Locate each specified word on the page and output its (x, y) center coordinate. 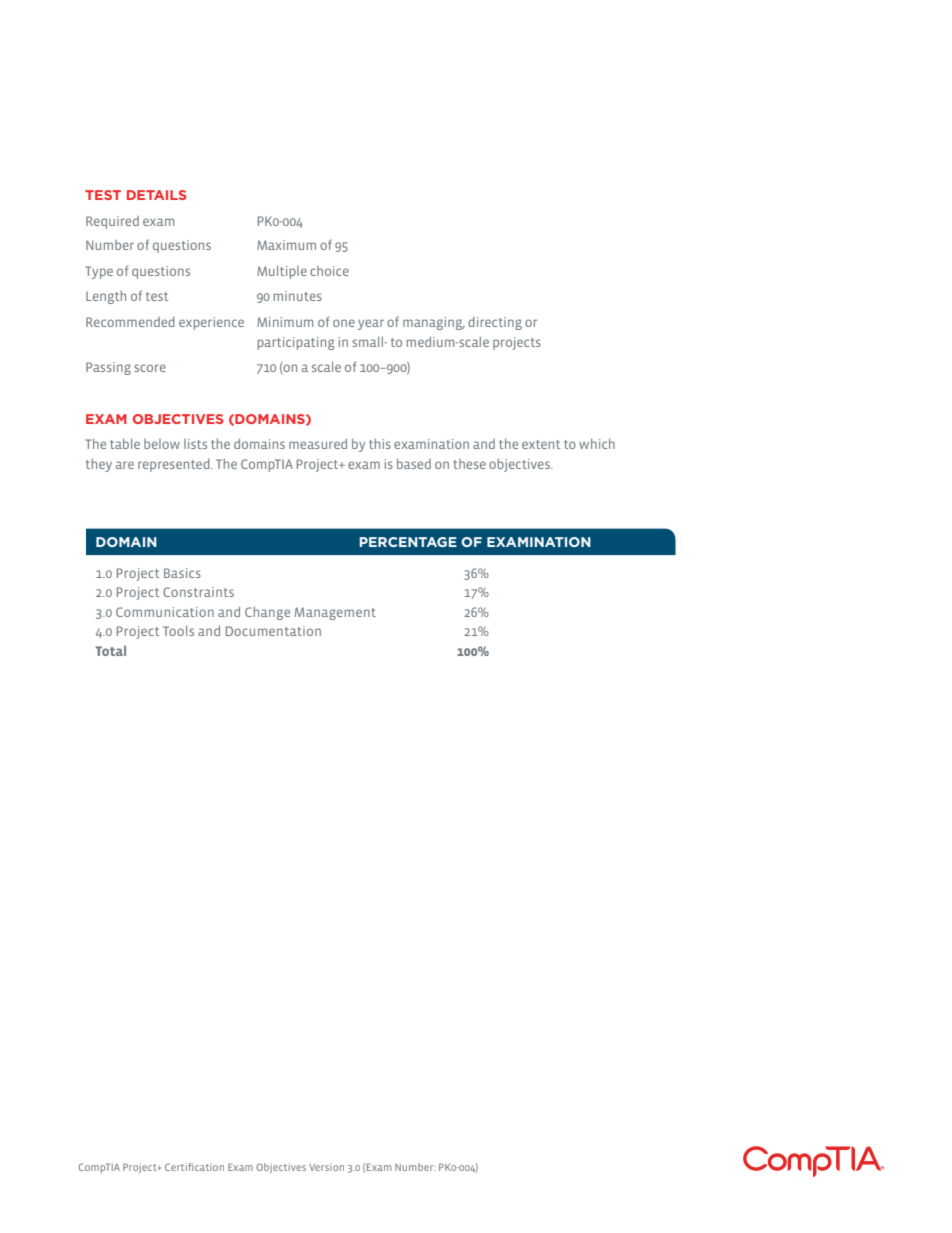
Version (326, 1167)
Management (335, 613)
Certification (194, 1167)
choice (329, 271)
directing (495, 323)
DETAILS (156, 195)
